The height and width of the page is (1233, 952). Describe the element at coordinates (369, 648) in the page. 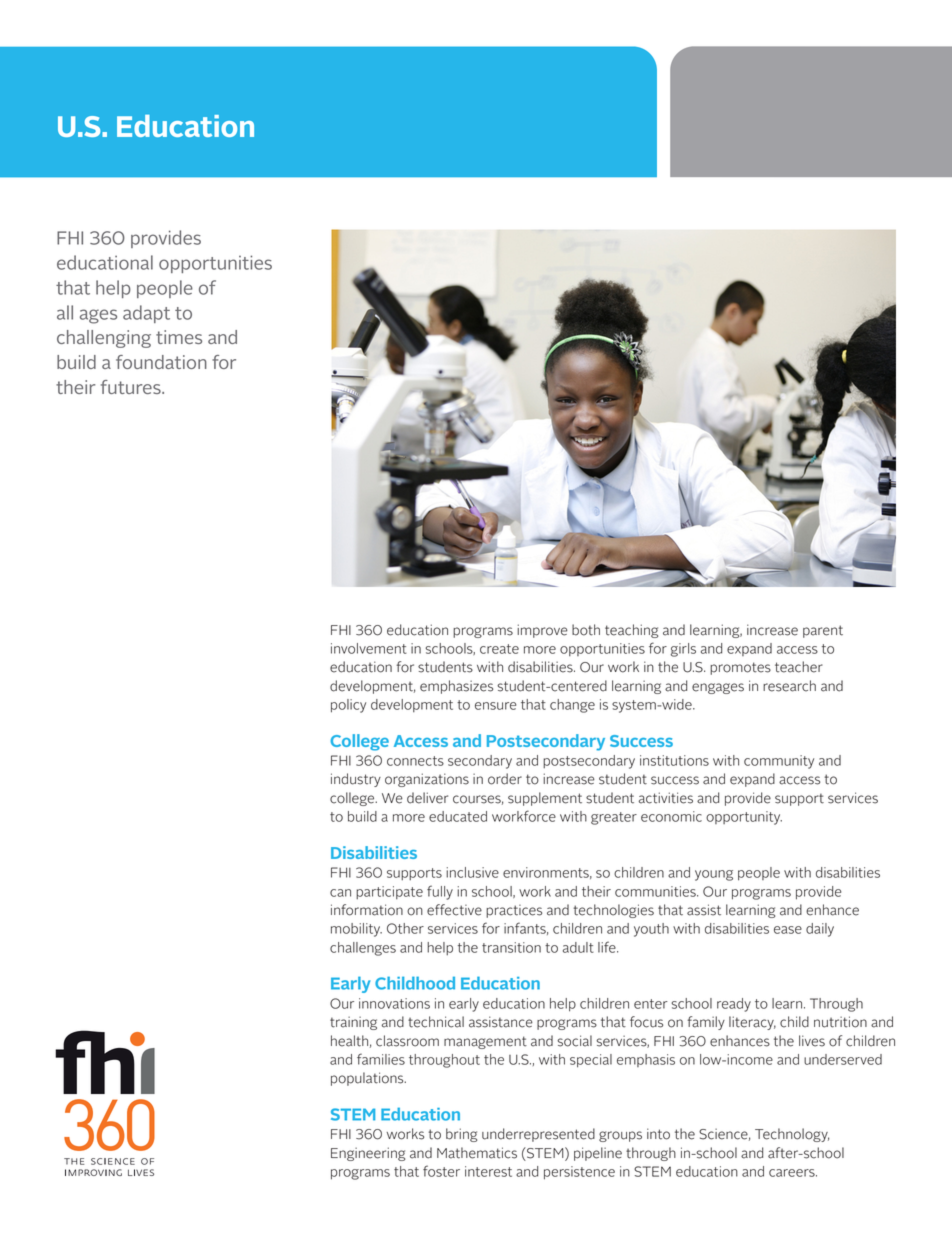

I see `involvement` at that location.
